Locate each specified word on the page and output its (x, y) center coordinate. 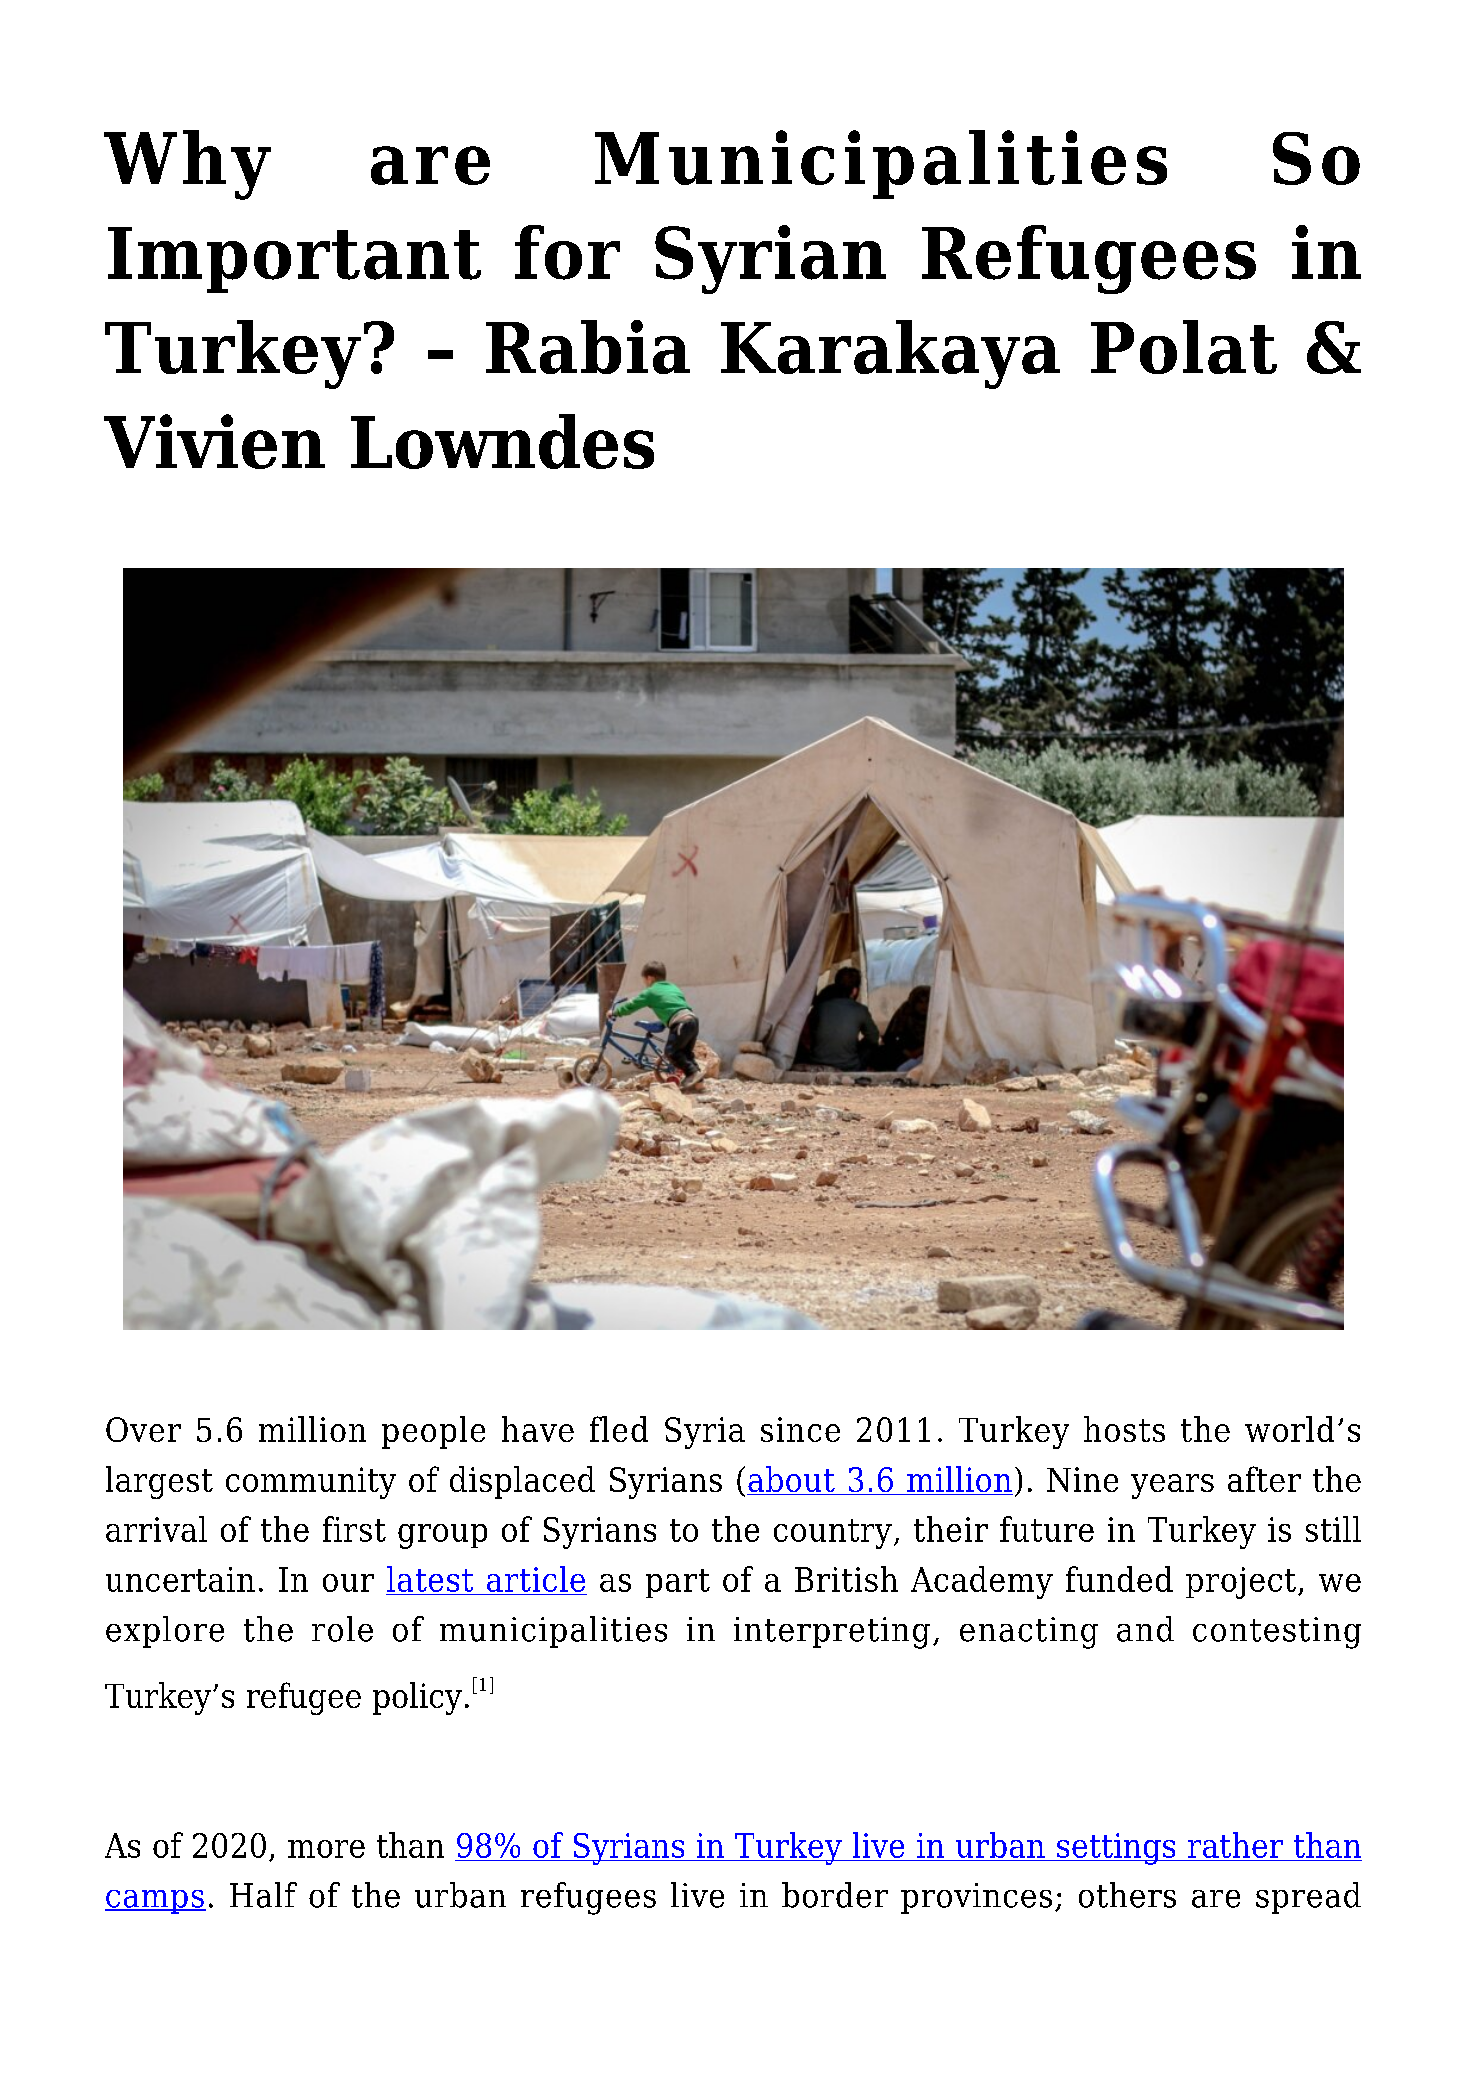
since (800, 1429)
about (792, 1480)
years (1172, 1486)
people (433, 1432)
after (1264, 1479)
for (567, 252)
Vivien (214, 441)
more (326, 1849)
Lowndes (502, 441)
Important (294, 260)
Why (187, 165)
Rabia (588, 347)
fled (619, 1429)
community (311, 1483)
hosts (1124, 1429)
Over (143, 1429)
